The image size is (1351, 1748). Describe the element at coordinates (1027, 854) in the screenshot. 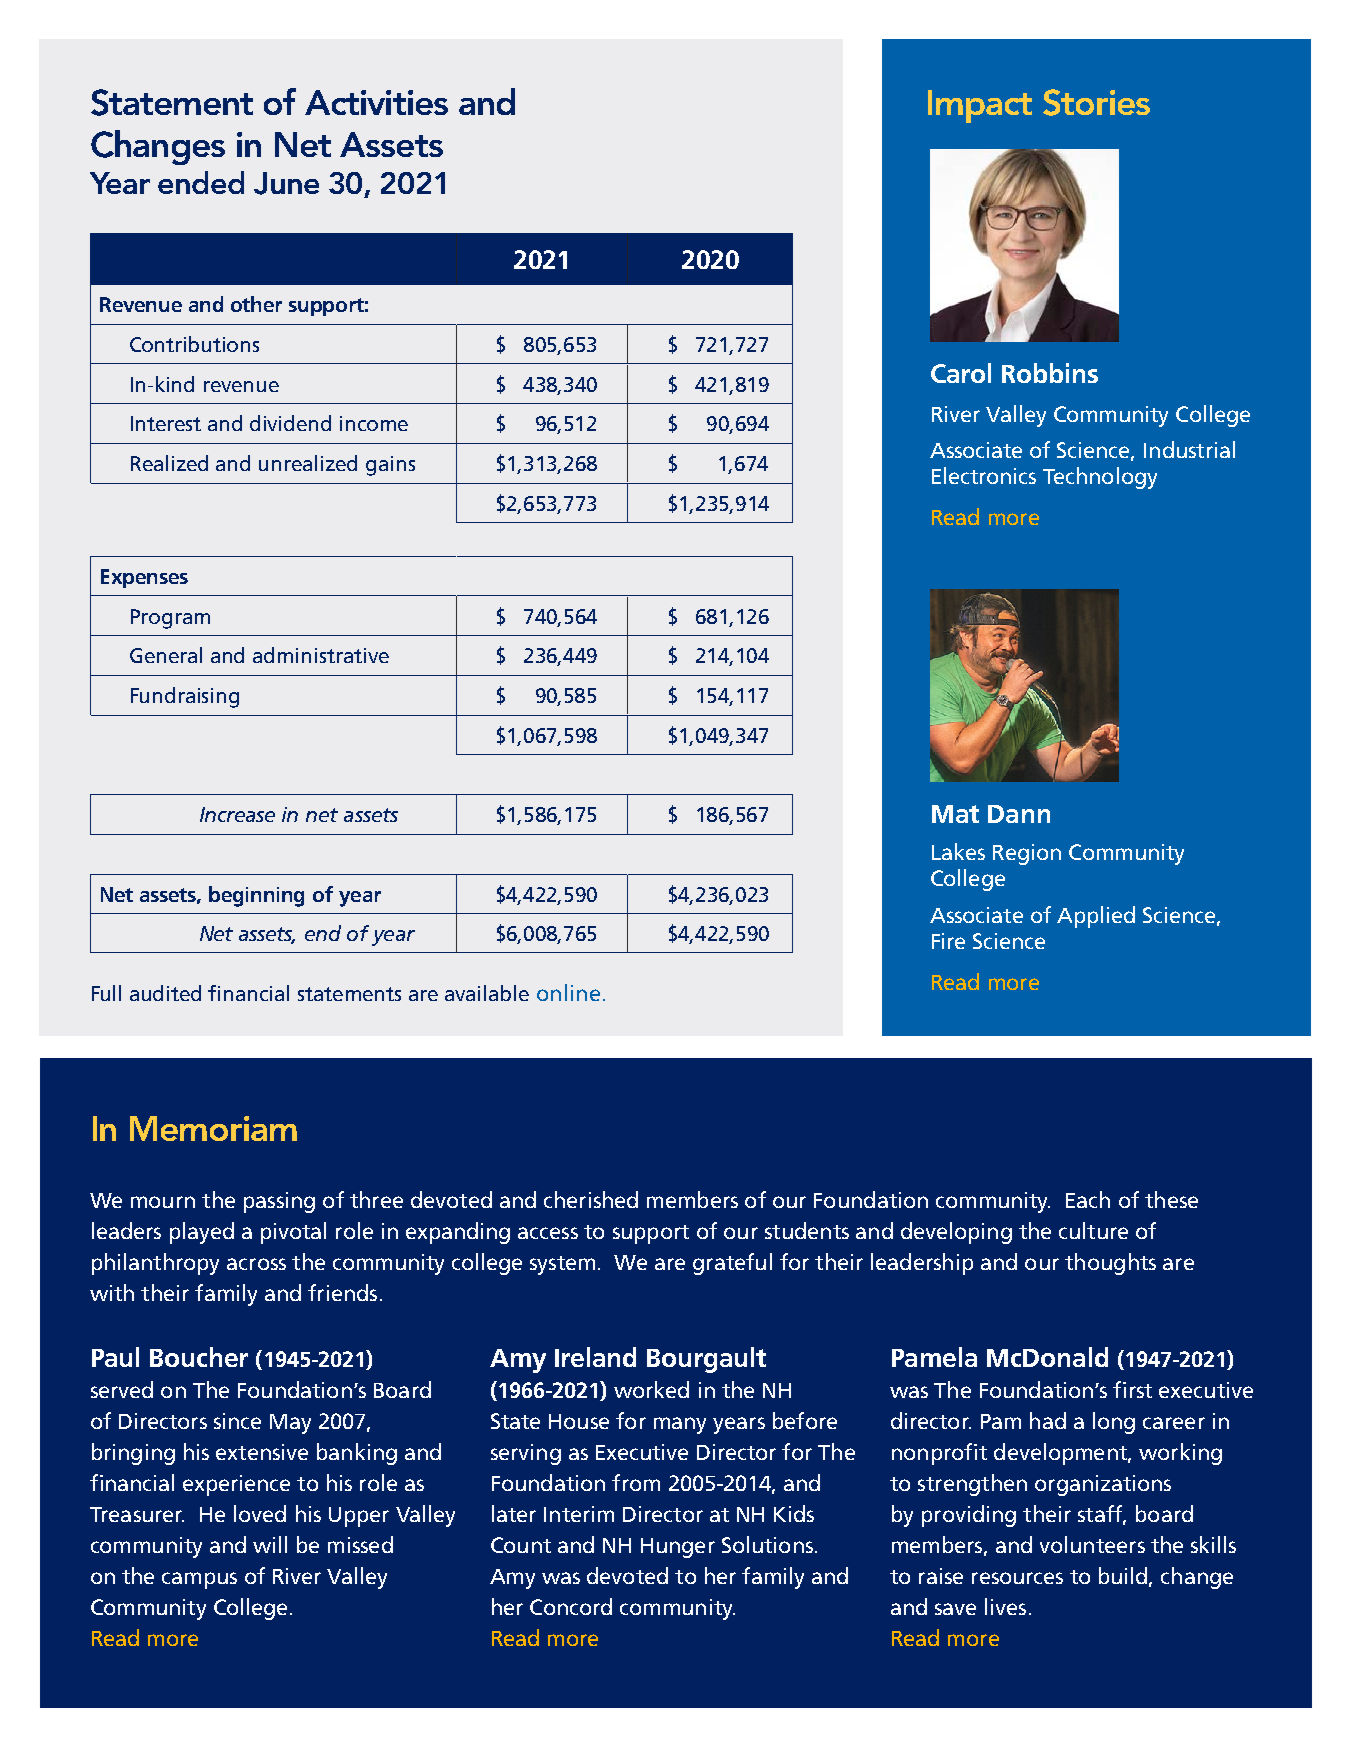

I see `Region` at that location.
